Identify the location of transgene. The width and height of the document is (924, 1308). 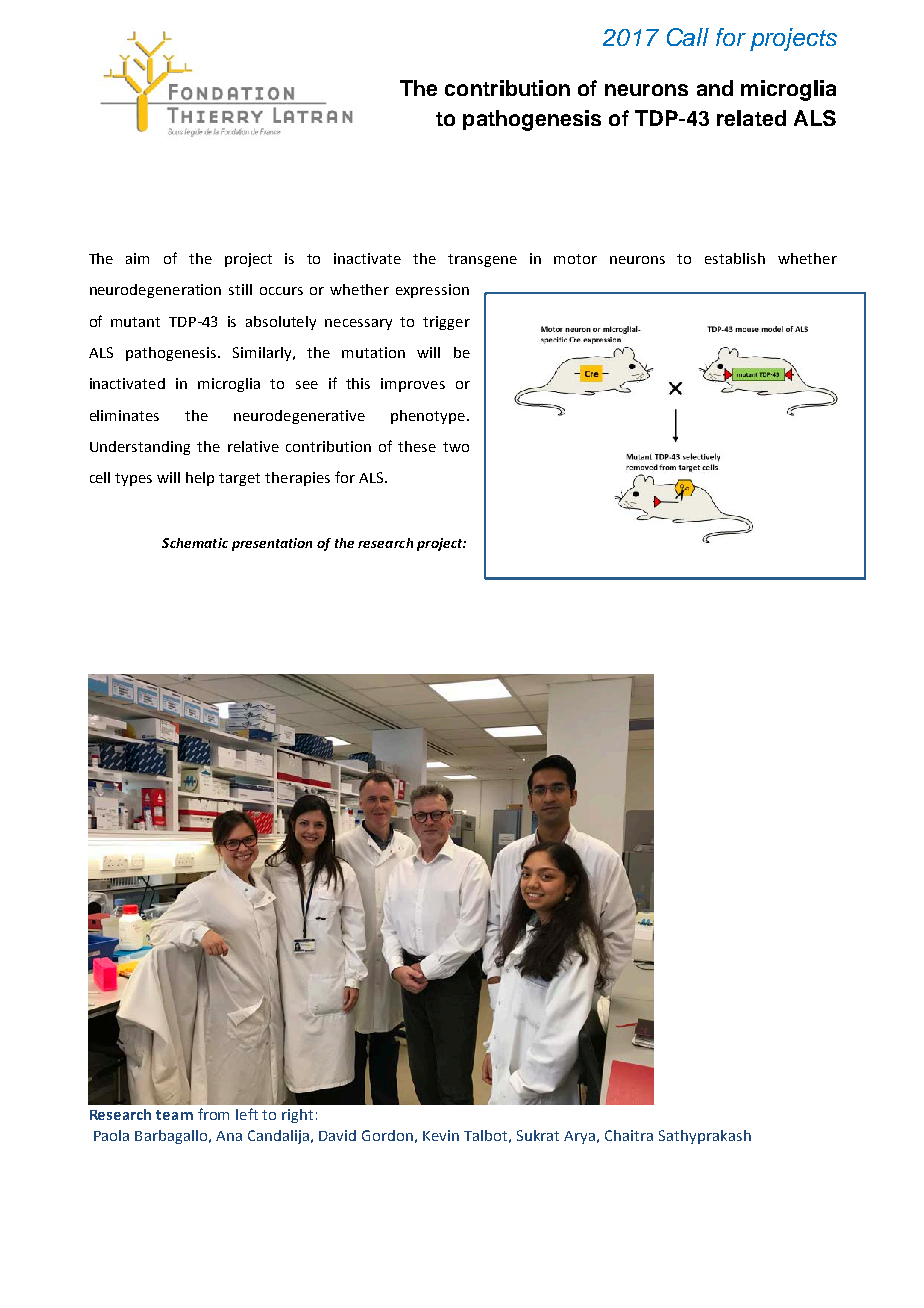
(482, 260).
